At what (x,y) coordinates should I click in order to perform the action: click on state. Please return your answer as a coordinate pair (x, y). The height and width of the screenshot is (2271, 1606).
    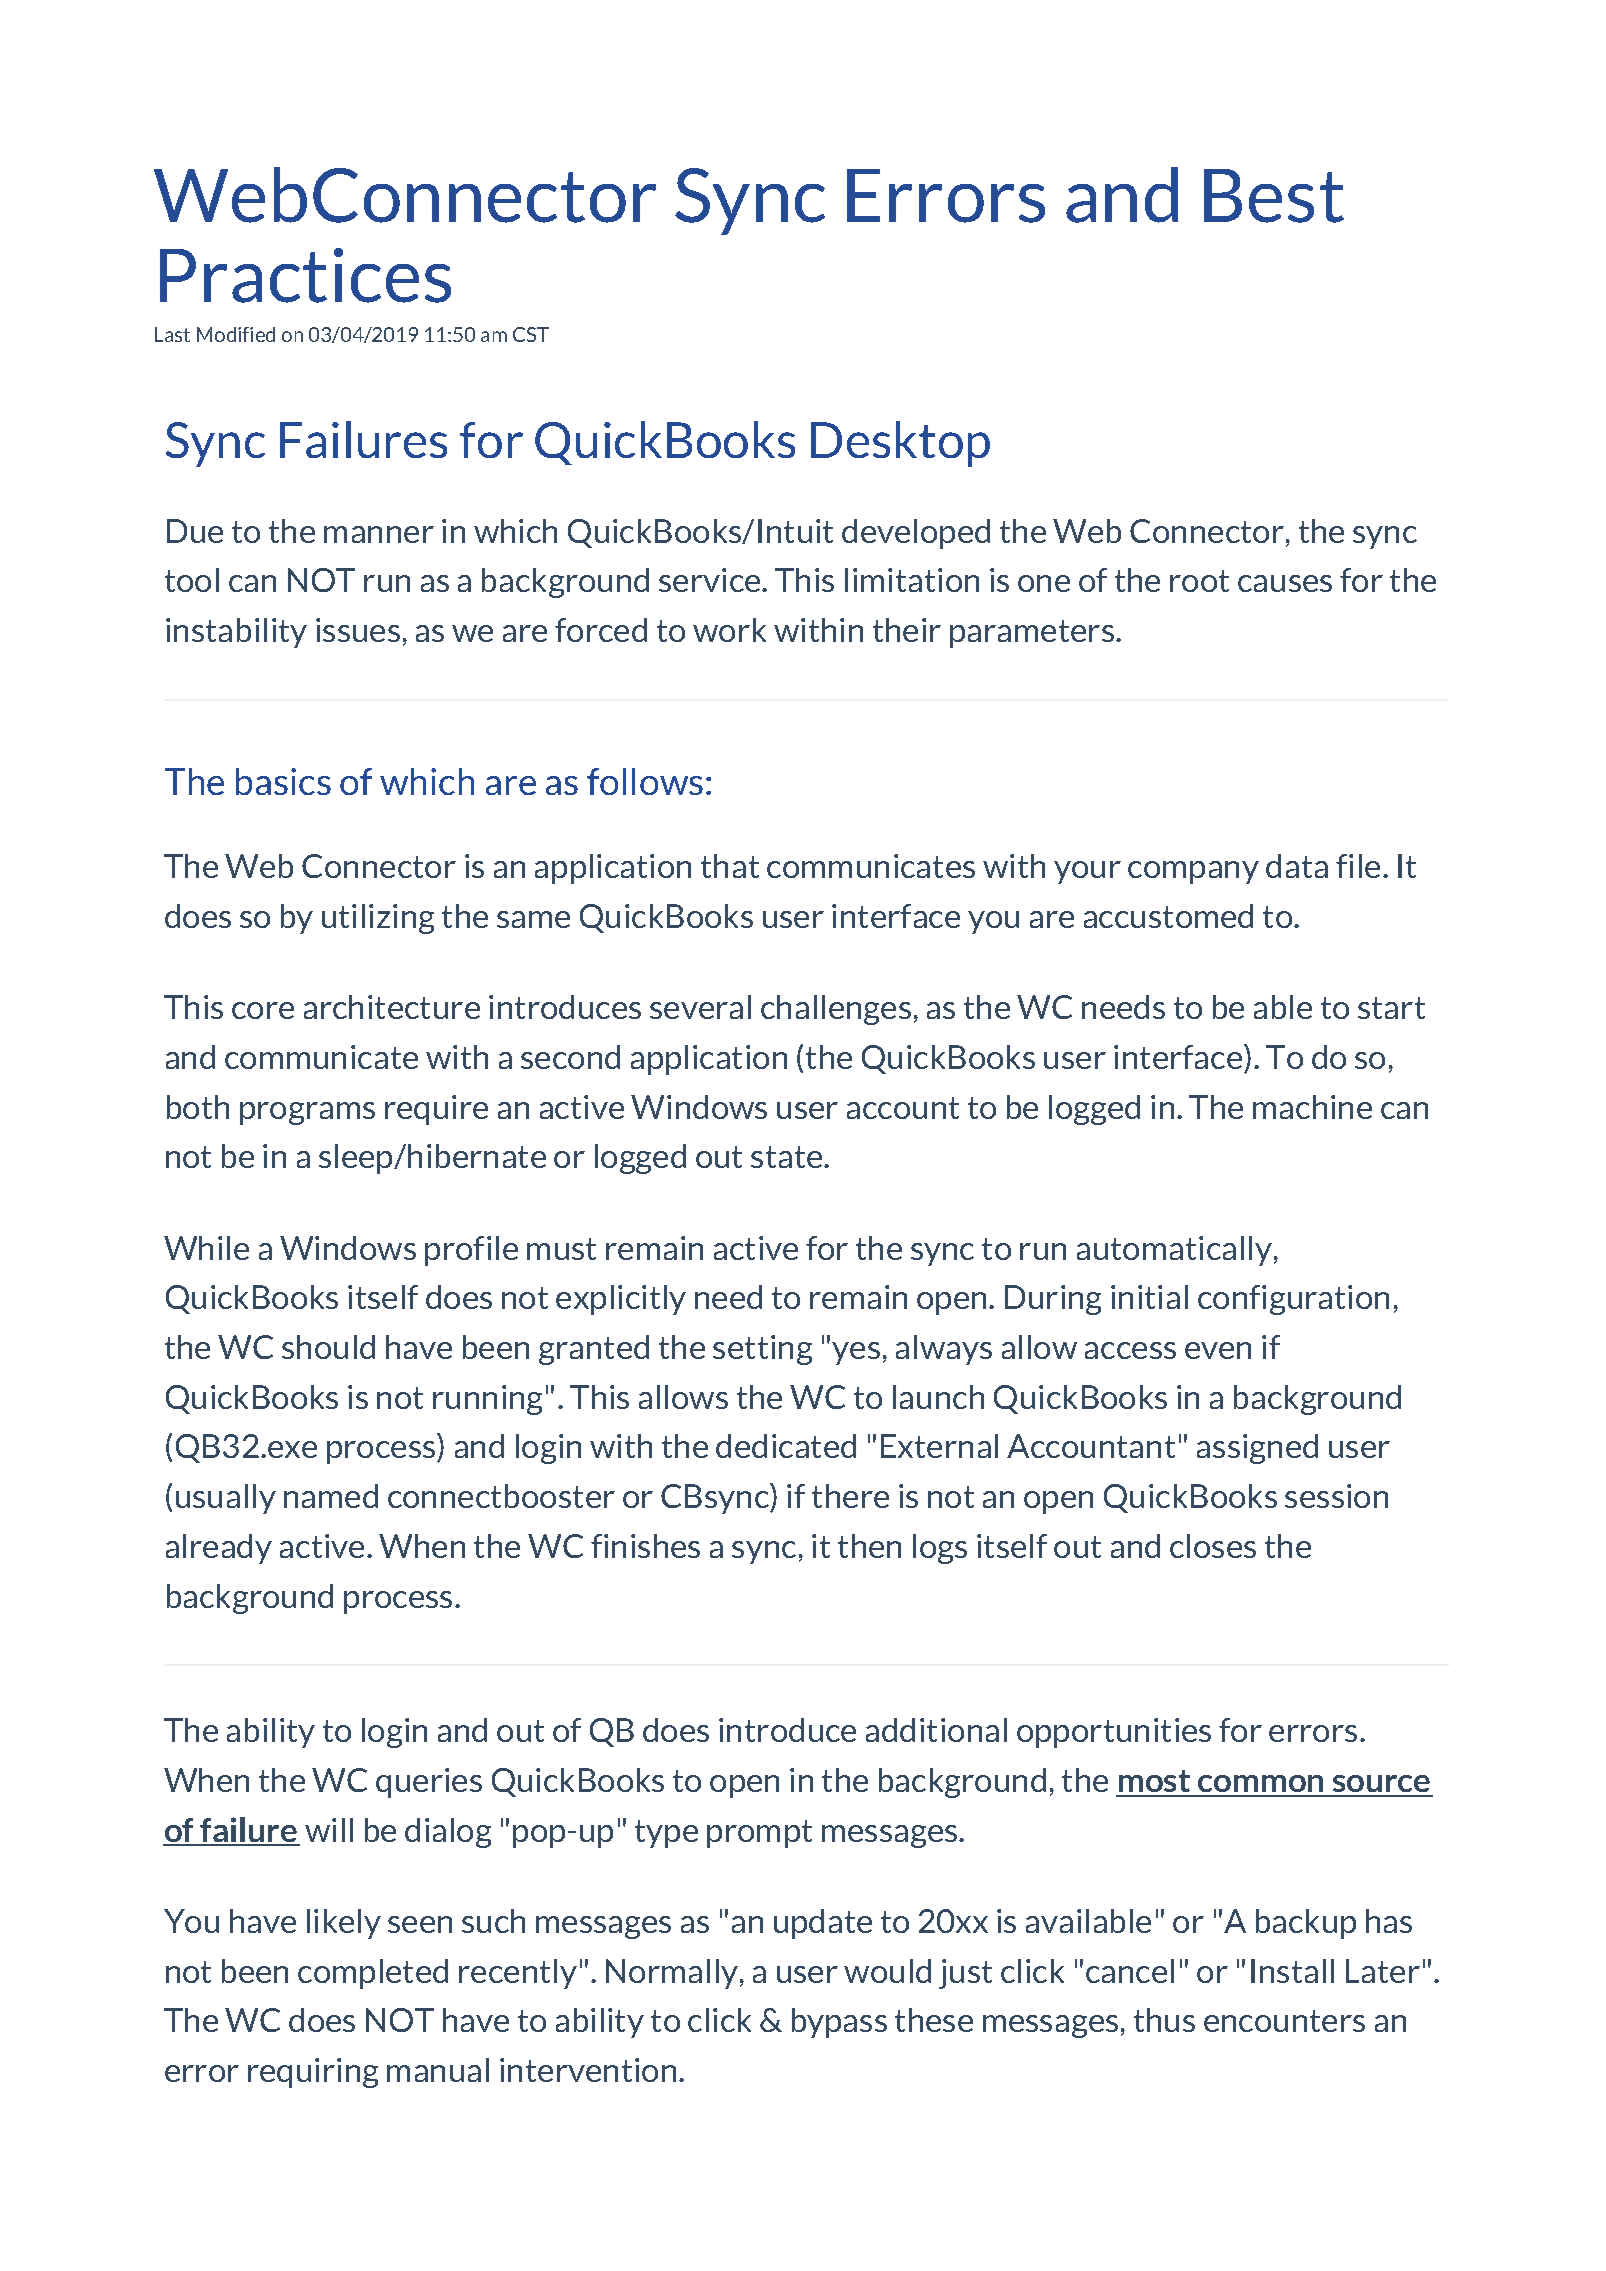
    Looking at the image, I should click on (788, 1157).
